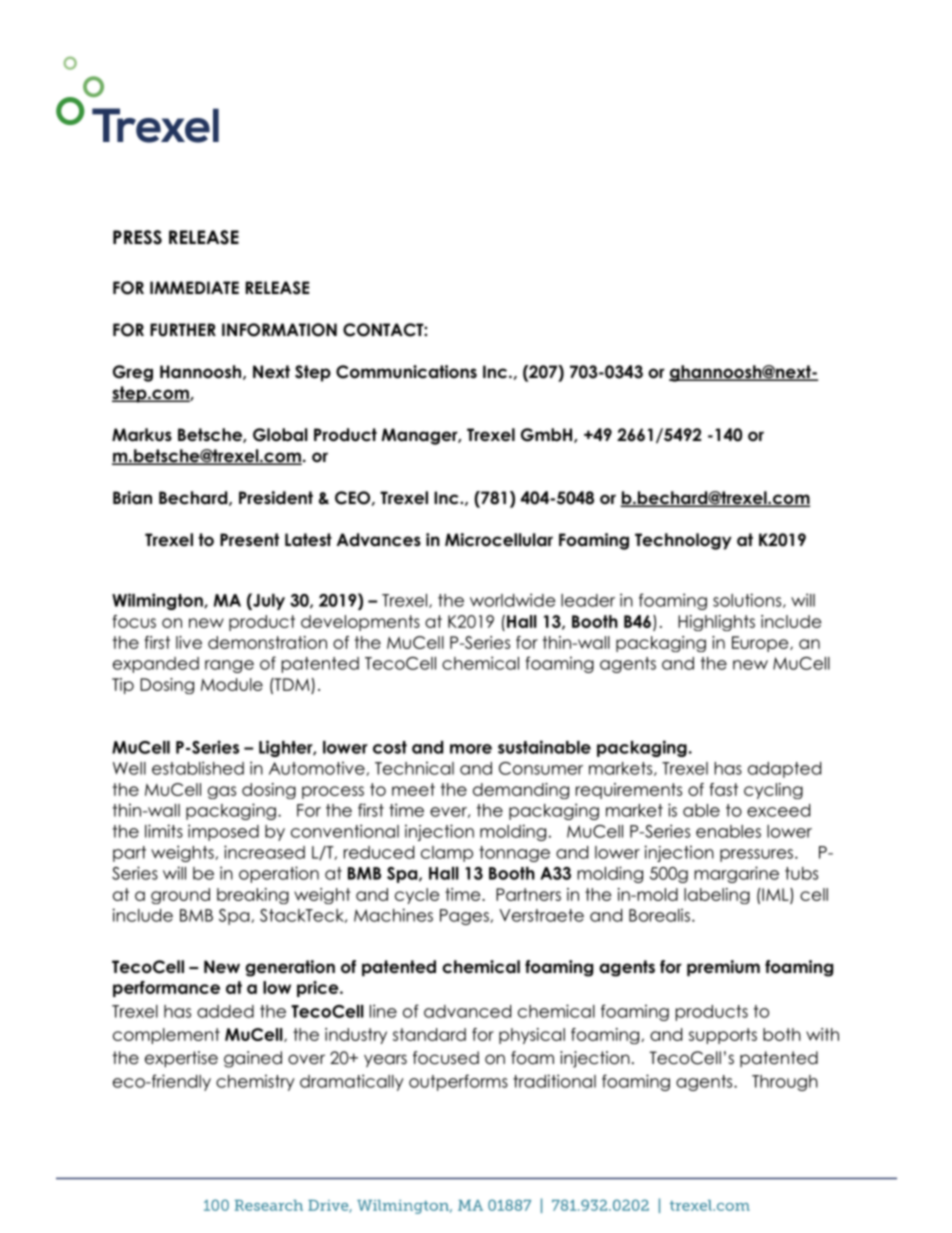 The image size is (952, 1233). I want to click on Technology, so click(683, 541).
